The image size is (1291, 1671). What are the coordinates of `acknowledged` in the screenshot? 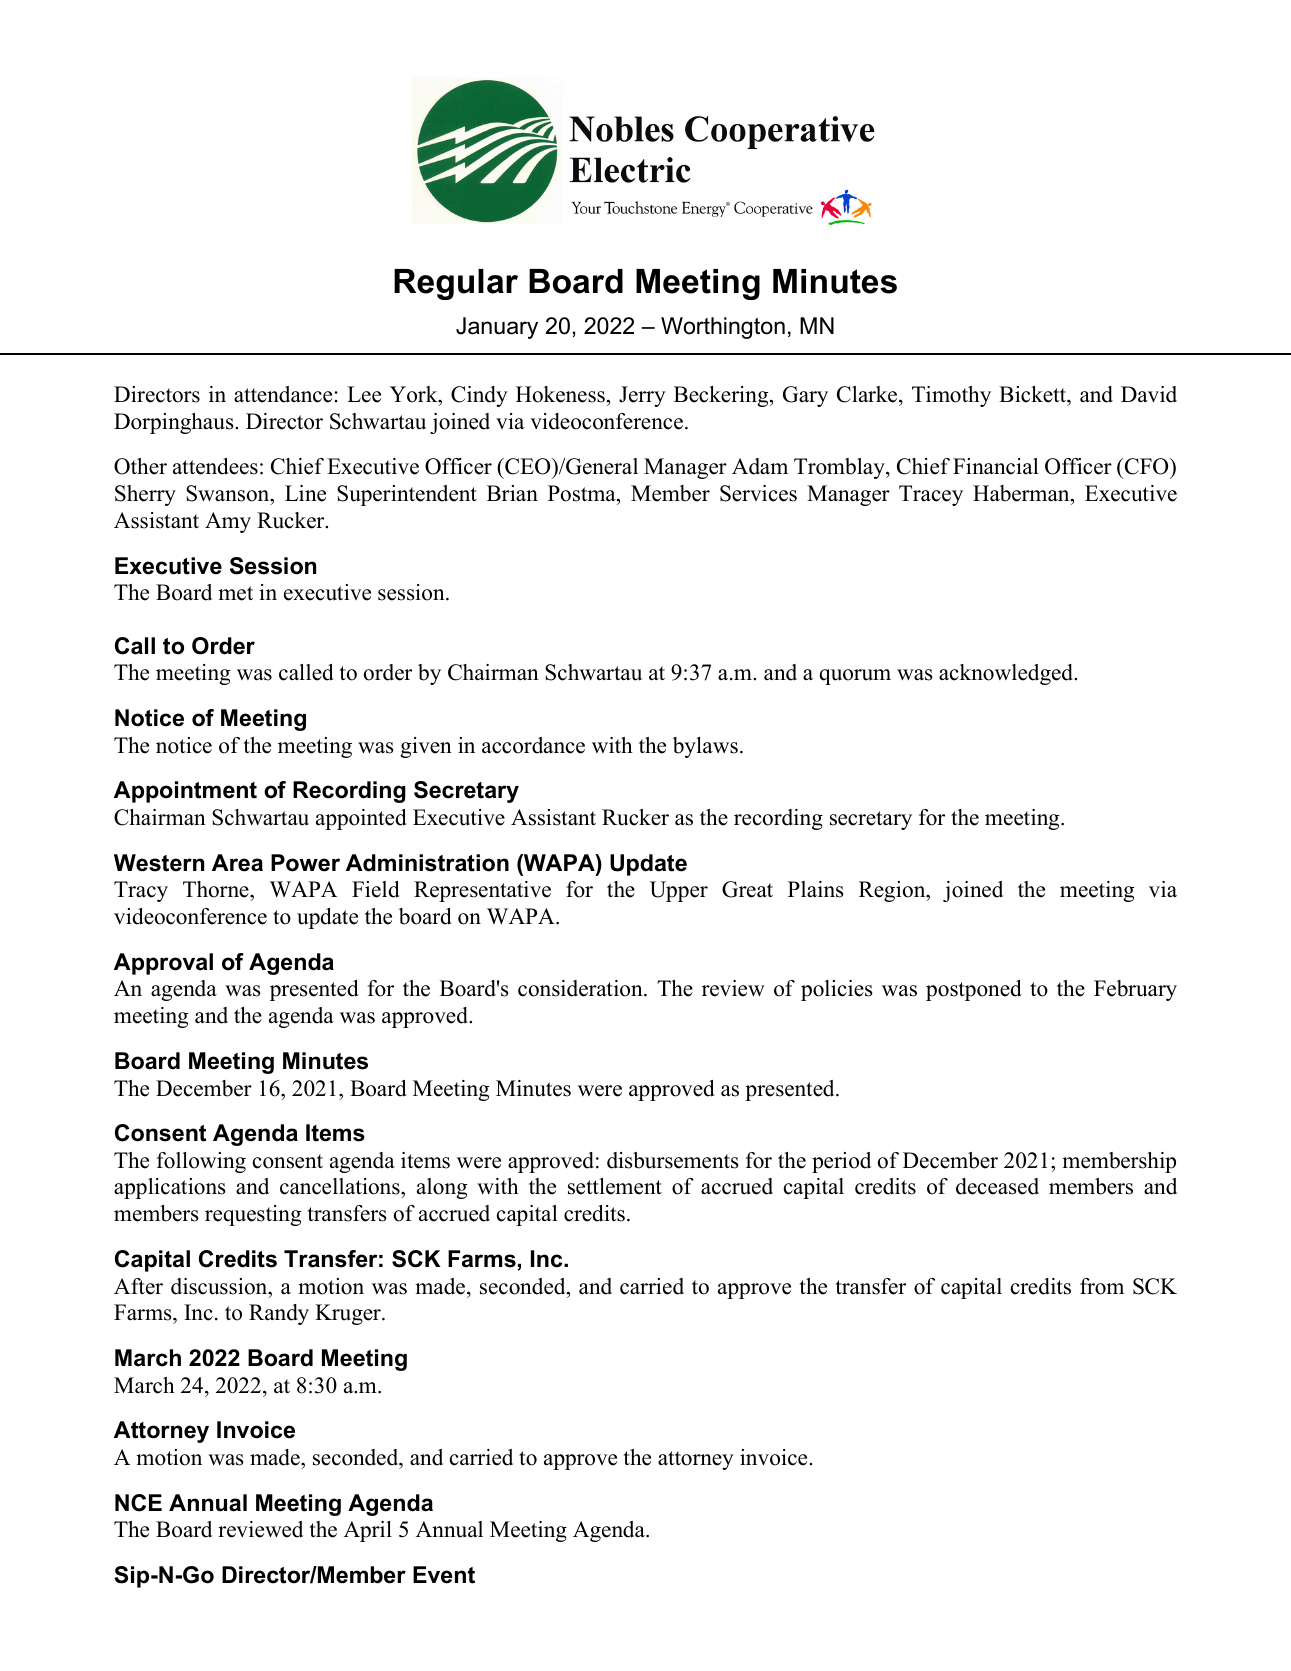 It's located at (1007, 674).
